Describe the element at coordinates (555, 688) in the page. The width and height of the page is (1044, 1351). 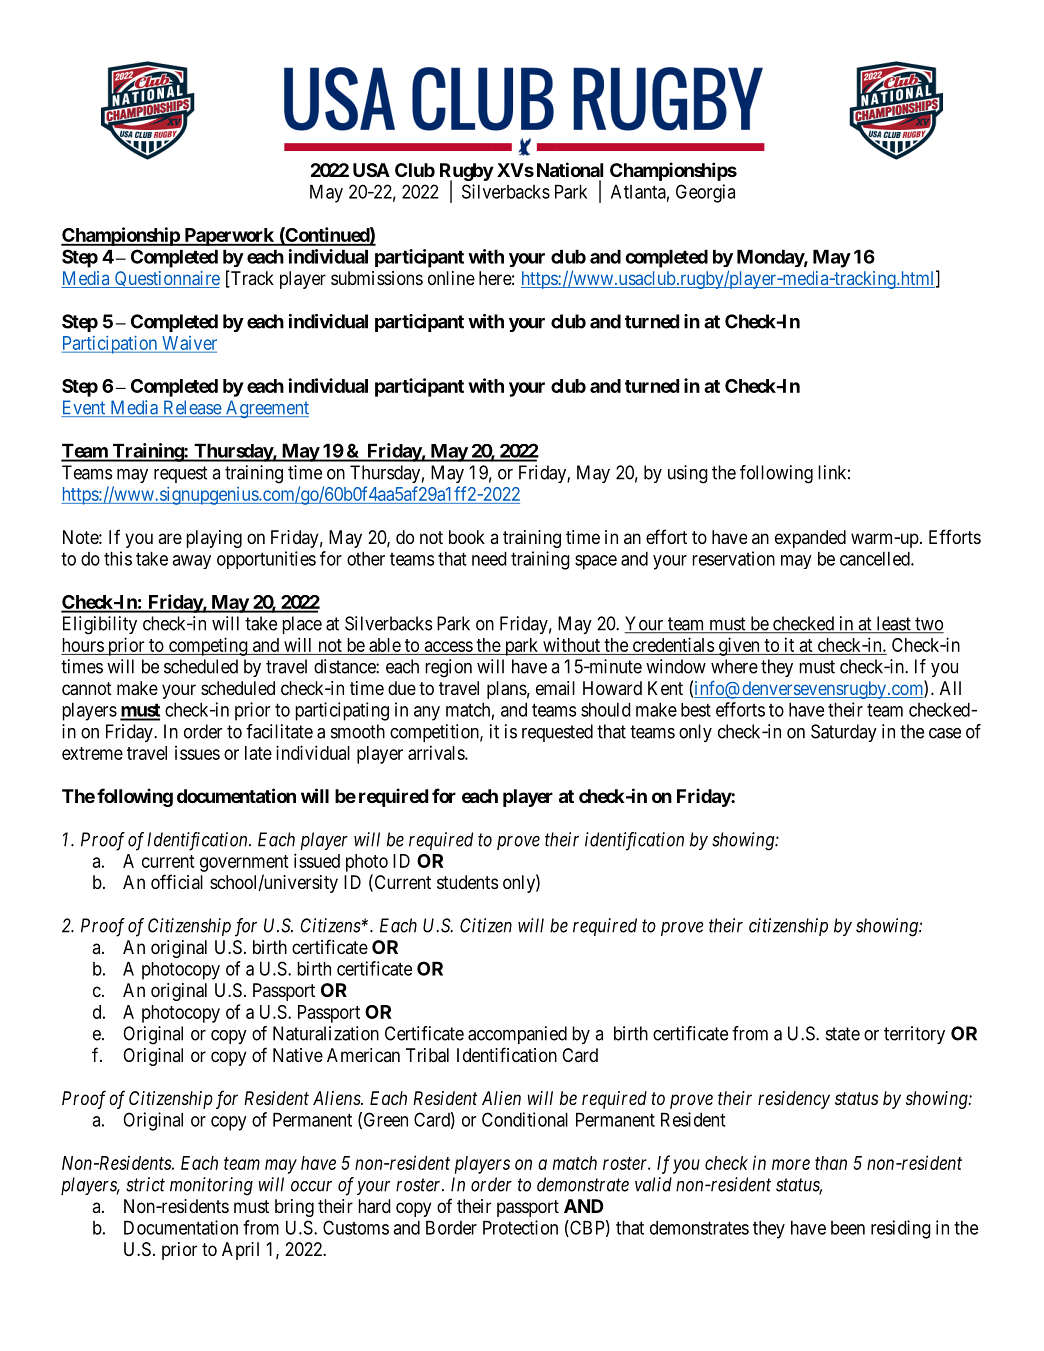
I see `email` at that location.
